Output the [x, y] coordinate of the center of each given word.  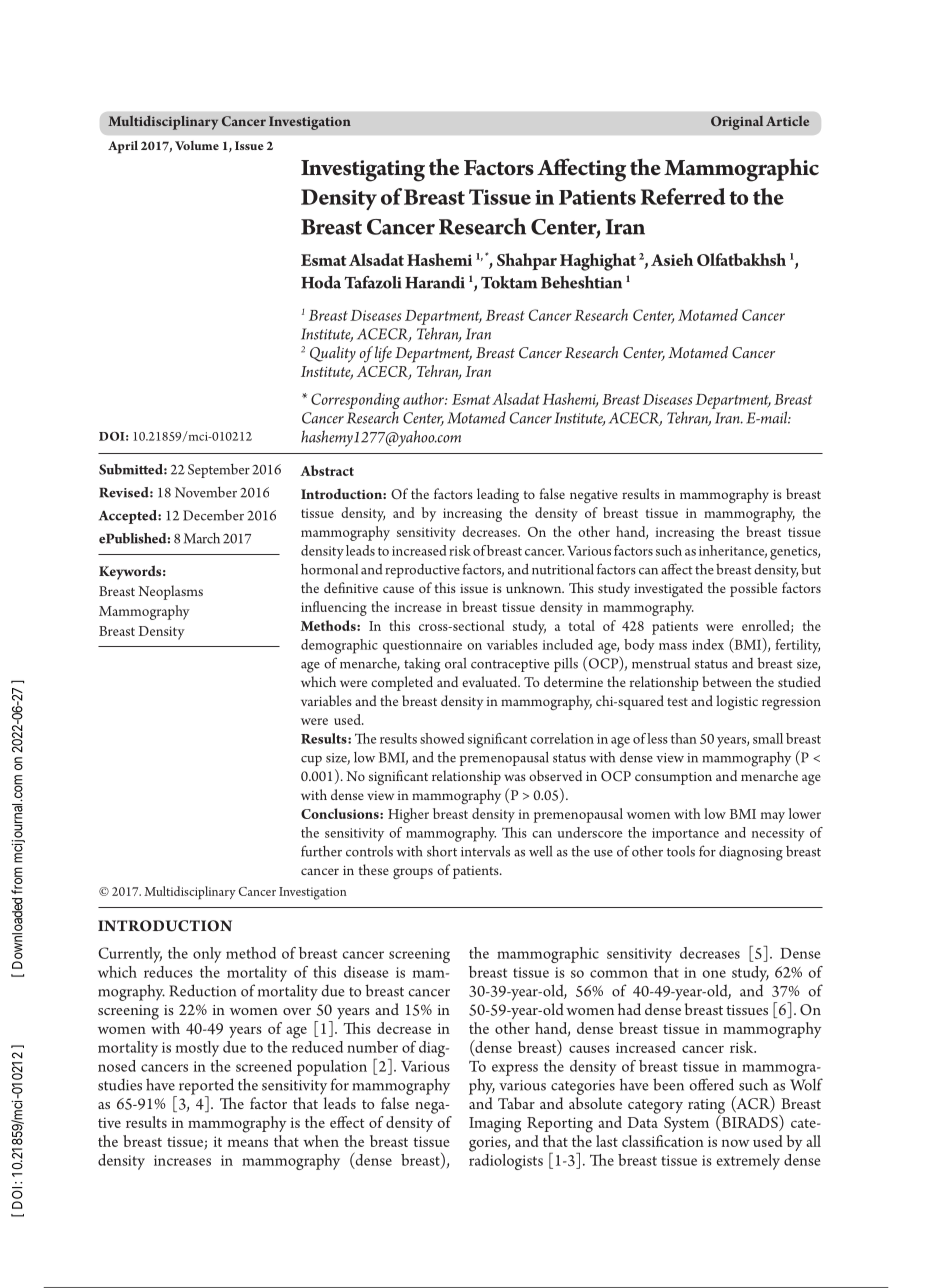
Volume [197, 145]
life [383, 354]
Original [737, 123]
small [768, 738]
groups [413, 873]
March [202, 538]
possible [753, 589]
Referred [683, 196]
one [714, 974]
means [248, 1143]
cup [311, 761]
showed [442, 738]
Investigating [363, 171]
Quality [333, 354]
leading [498, 495]
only [207, 955]
